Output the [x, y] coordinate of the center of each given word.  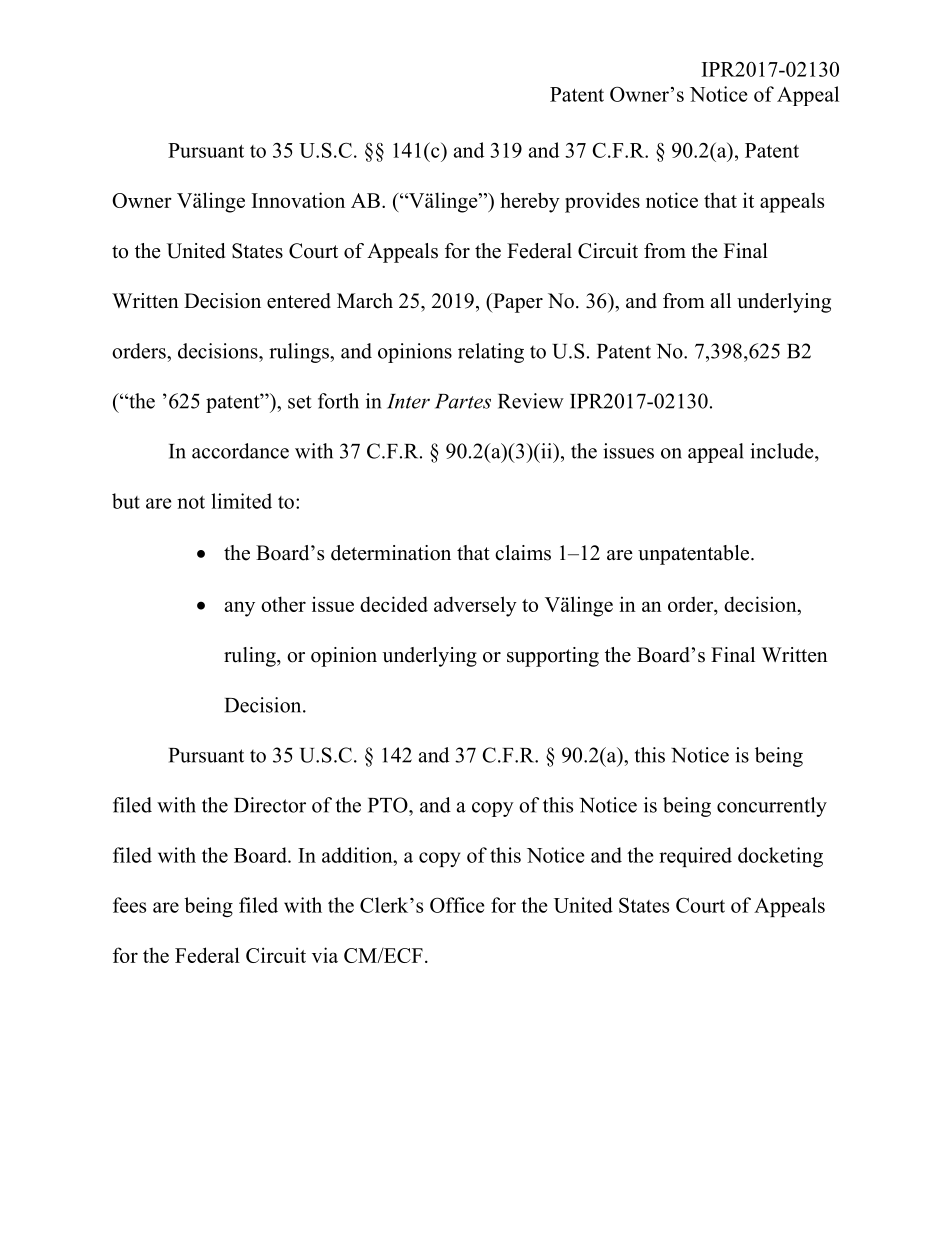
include [783, 451]
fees [129, 905]
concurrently [772, 807]
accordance [240, 451]
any [240, 609]
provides [602, 202]
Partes [463, 401]
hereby [530, 202]
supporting [553, 657]
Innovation [298, 200]
